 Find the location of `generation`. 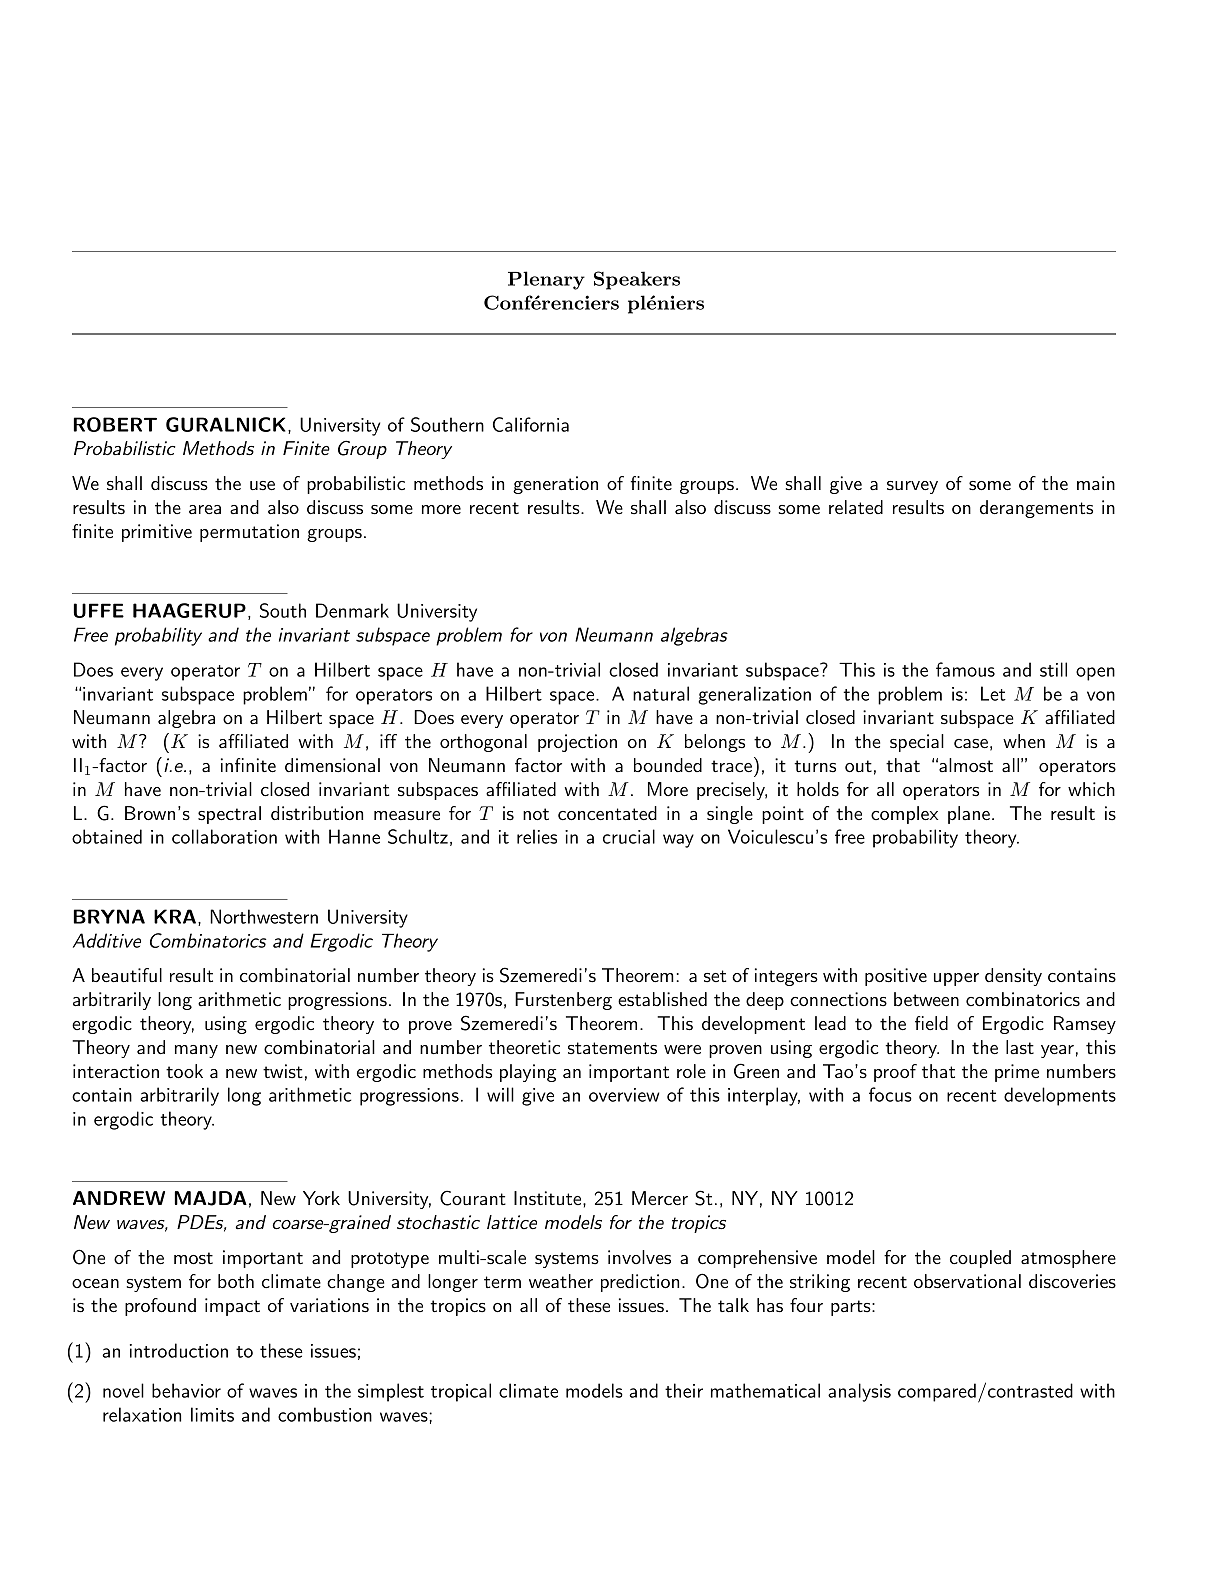

generation is located at coordinates (555, 485).
